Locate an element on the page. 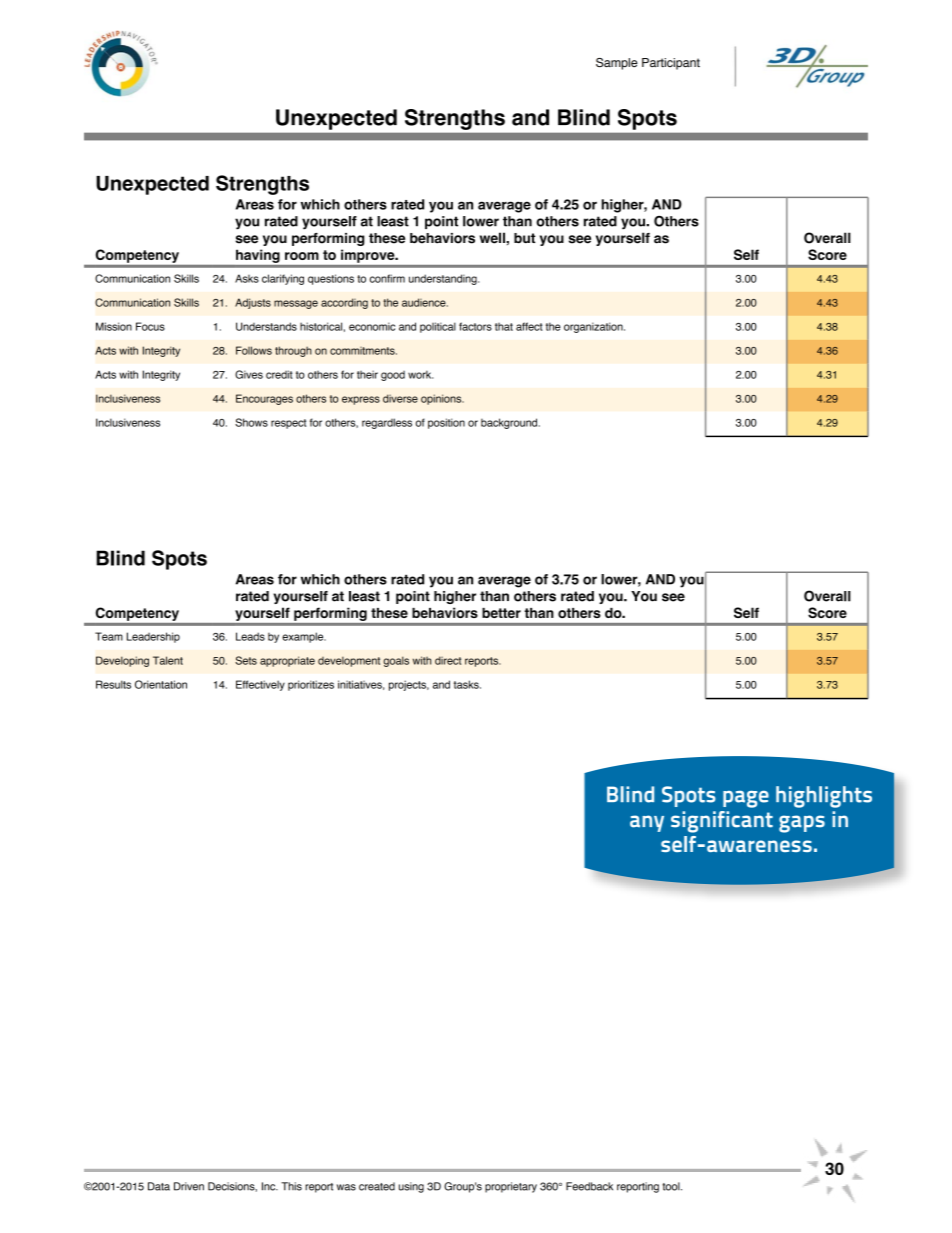  Participant is located at coordinates (671, 64).
